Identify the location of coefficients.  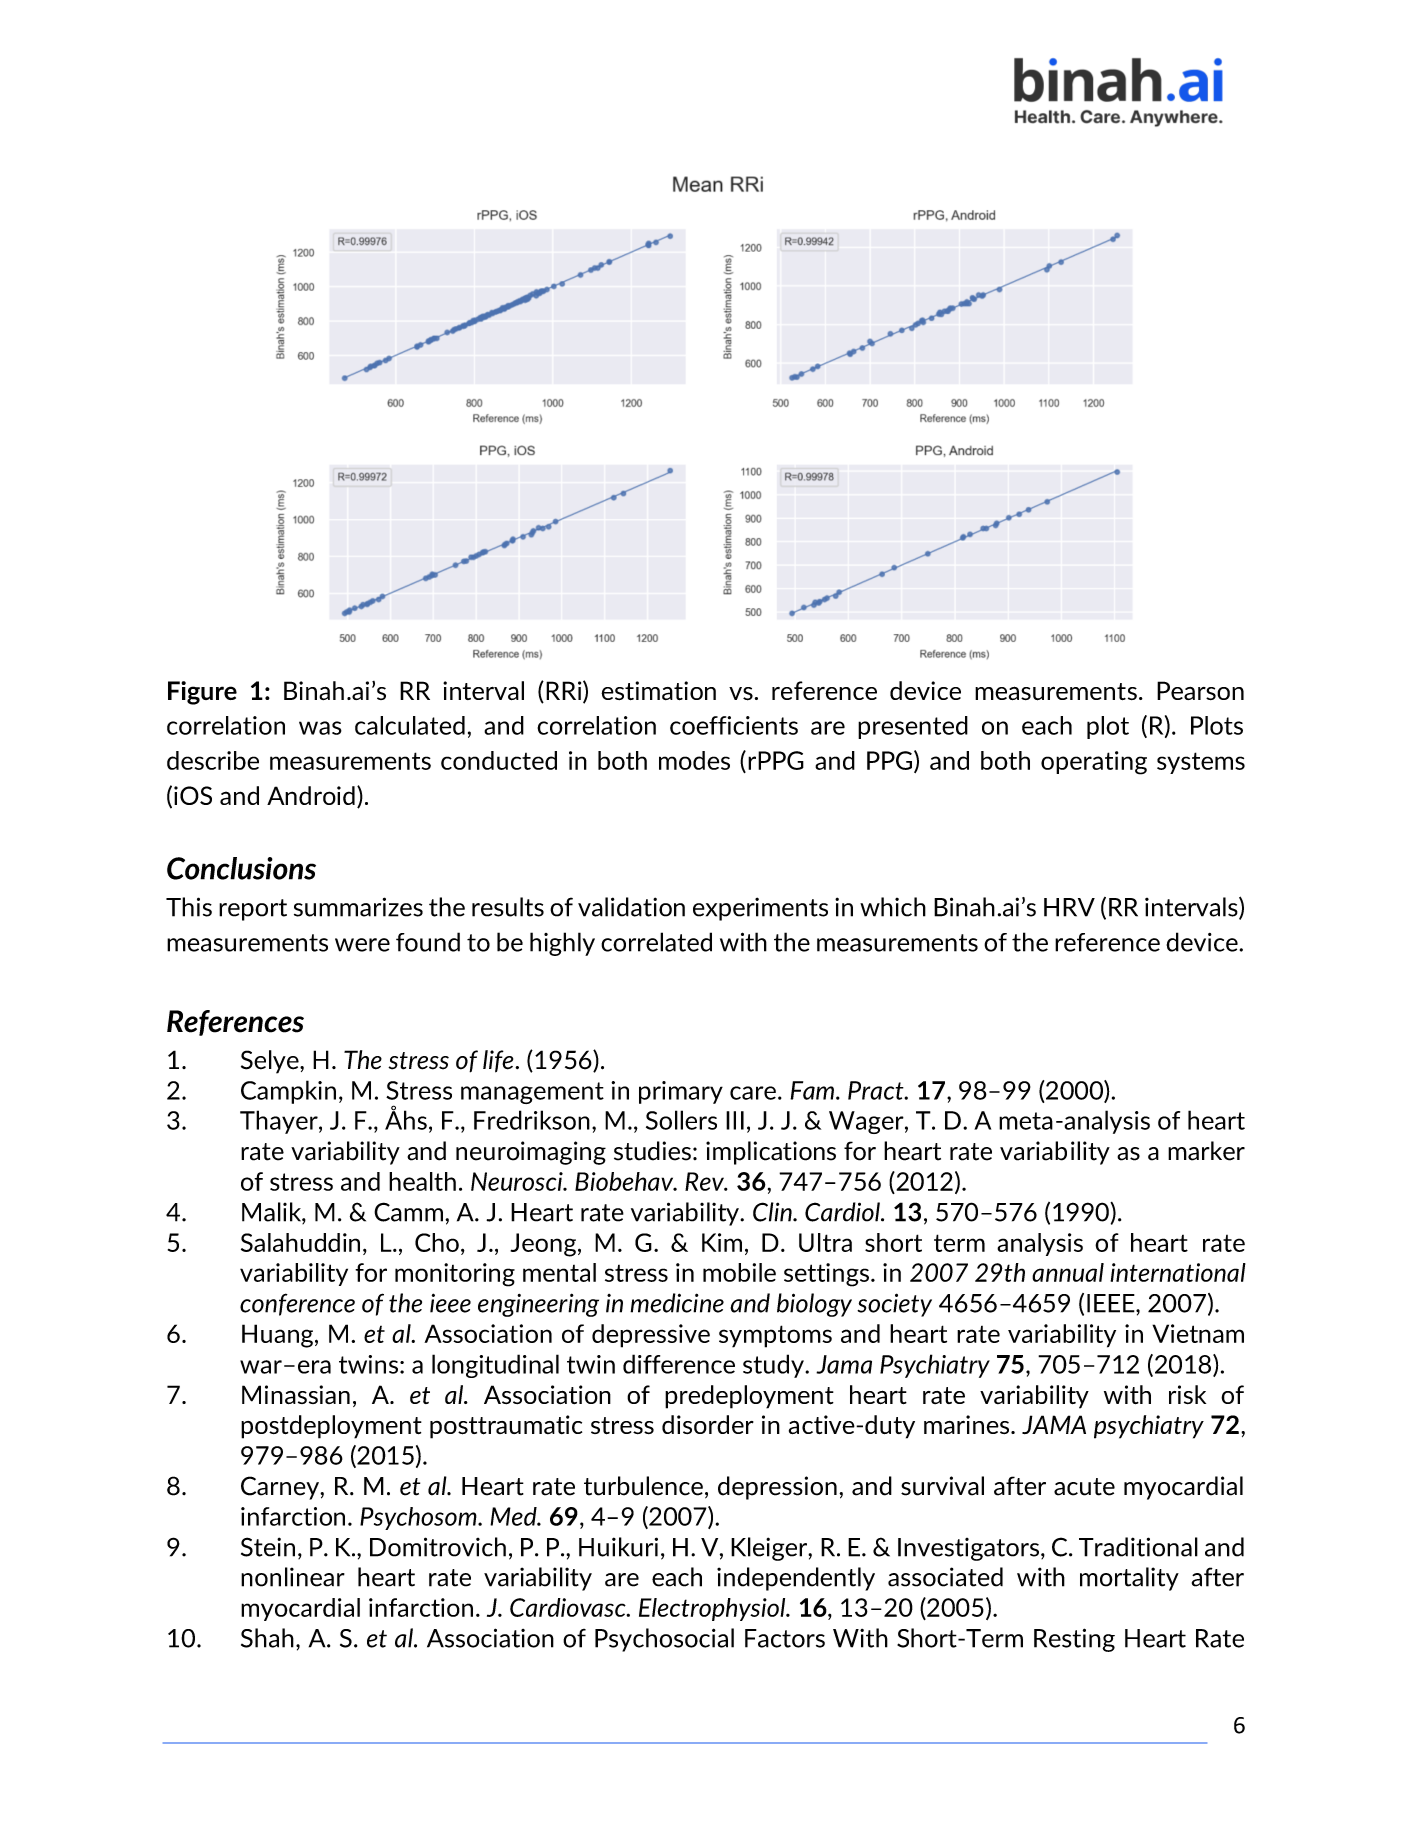
(734, 725).
